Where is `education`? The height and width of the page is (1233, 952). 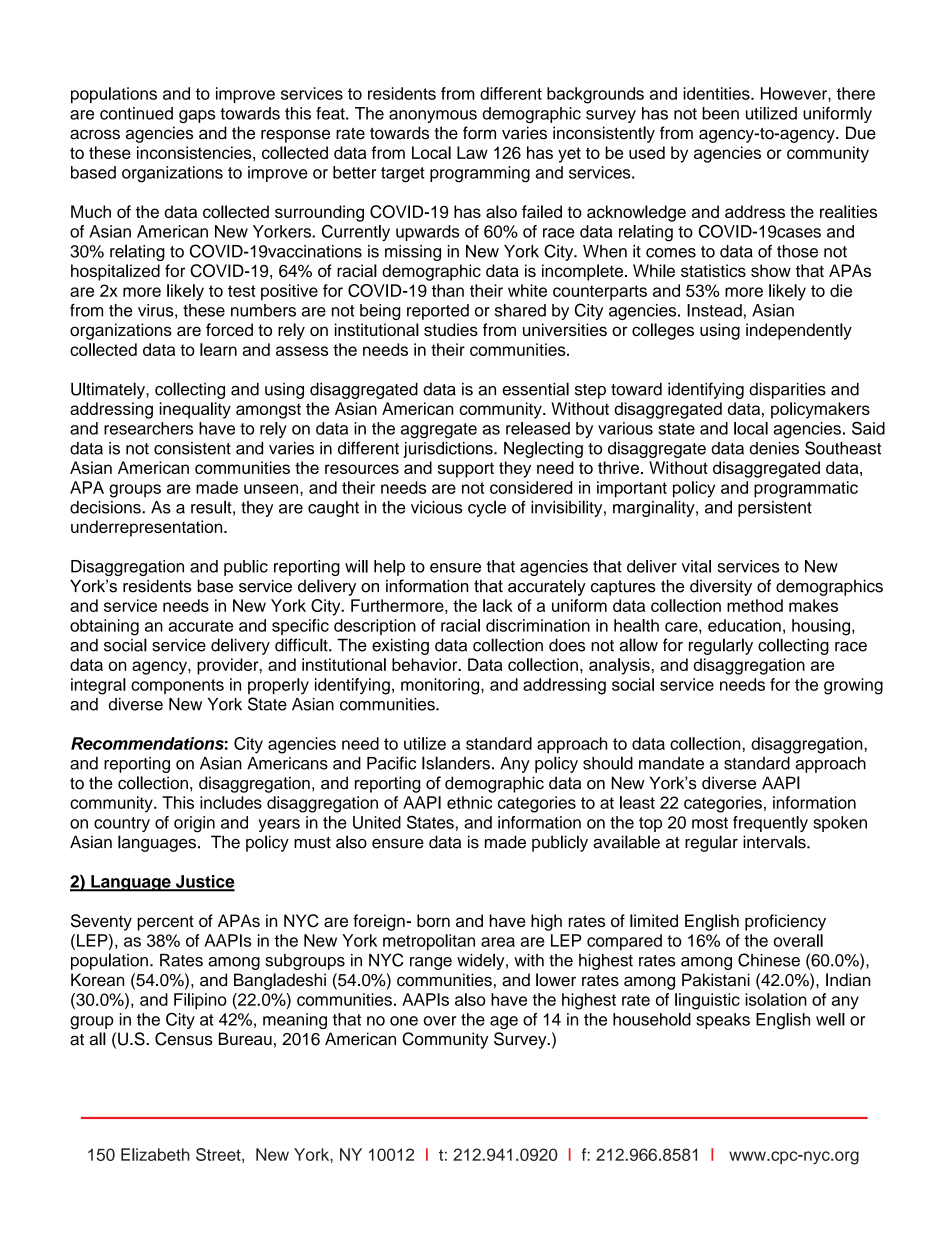
education is located at coordinates (744, 625).
